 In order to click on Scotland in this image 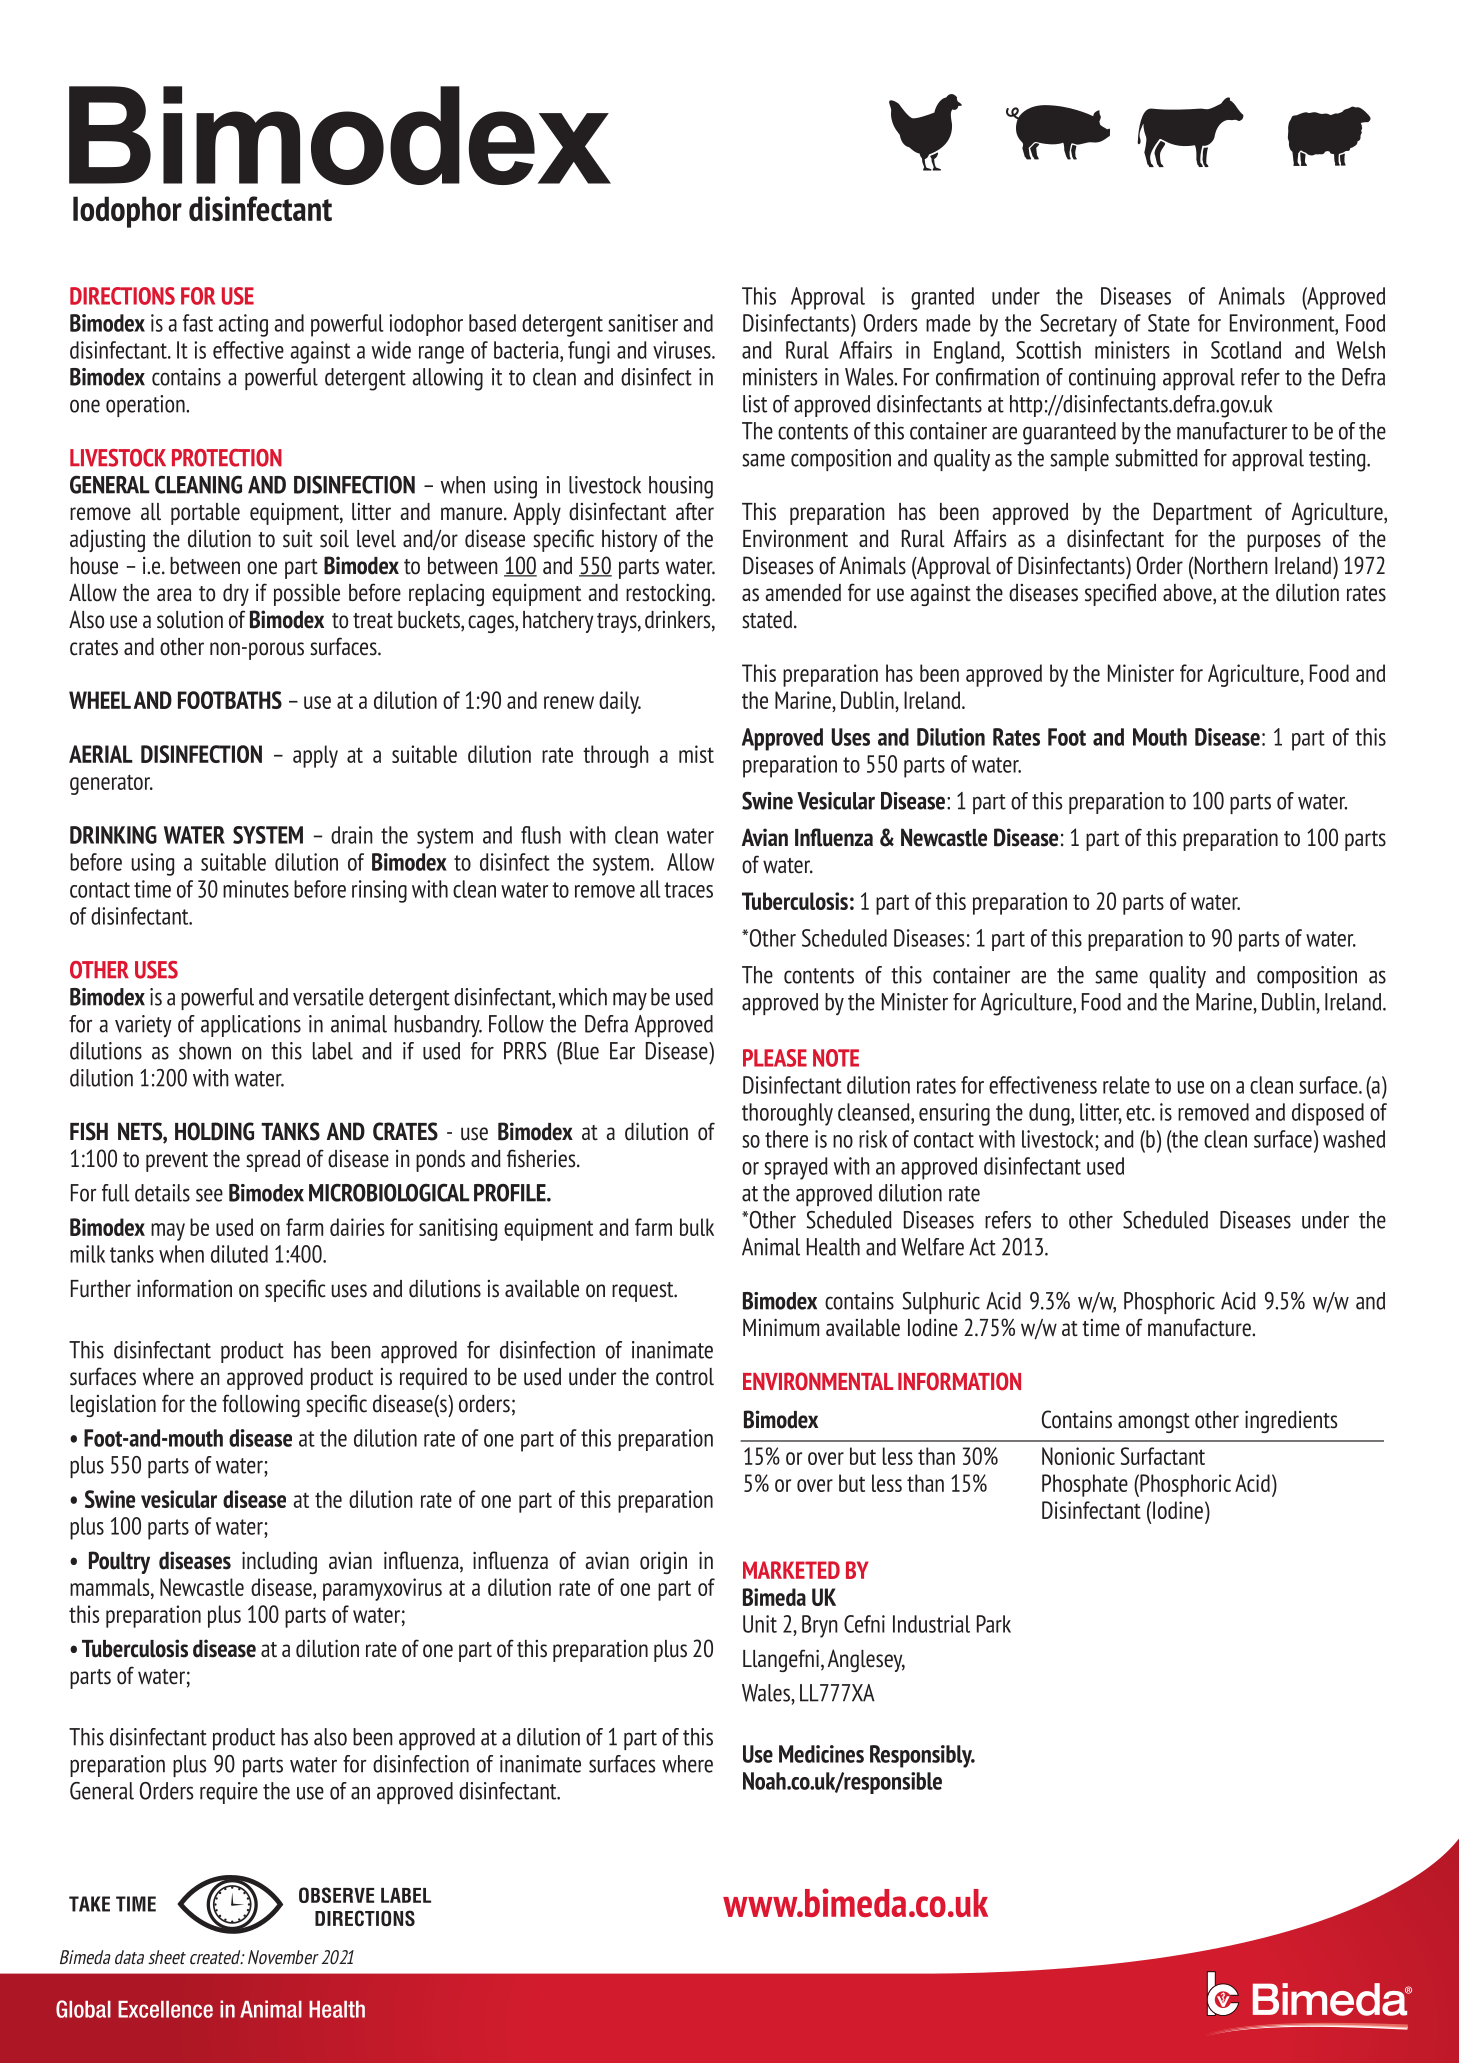, I will do `click(1246, 350)`.
